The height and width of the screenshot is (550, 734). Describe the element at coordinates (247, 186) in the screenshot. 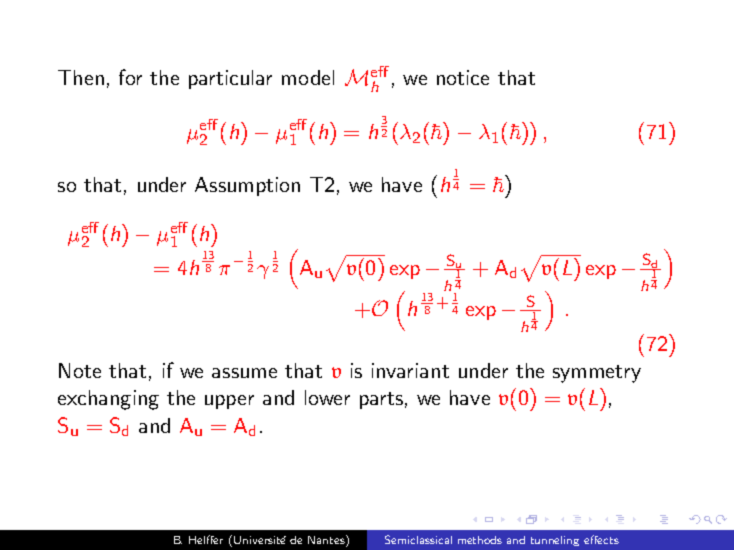

I see `Assumption` at that location.
